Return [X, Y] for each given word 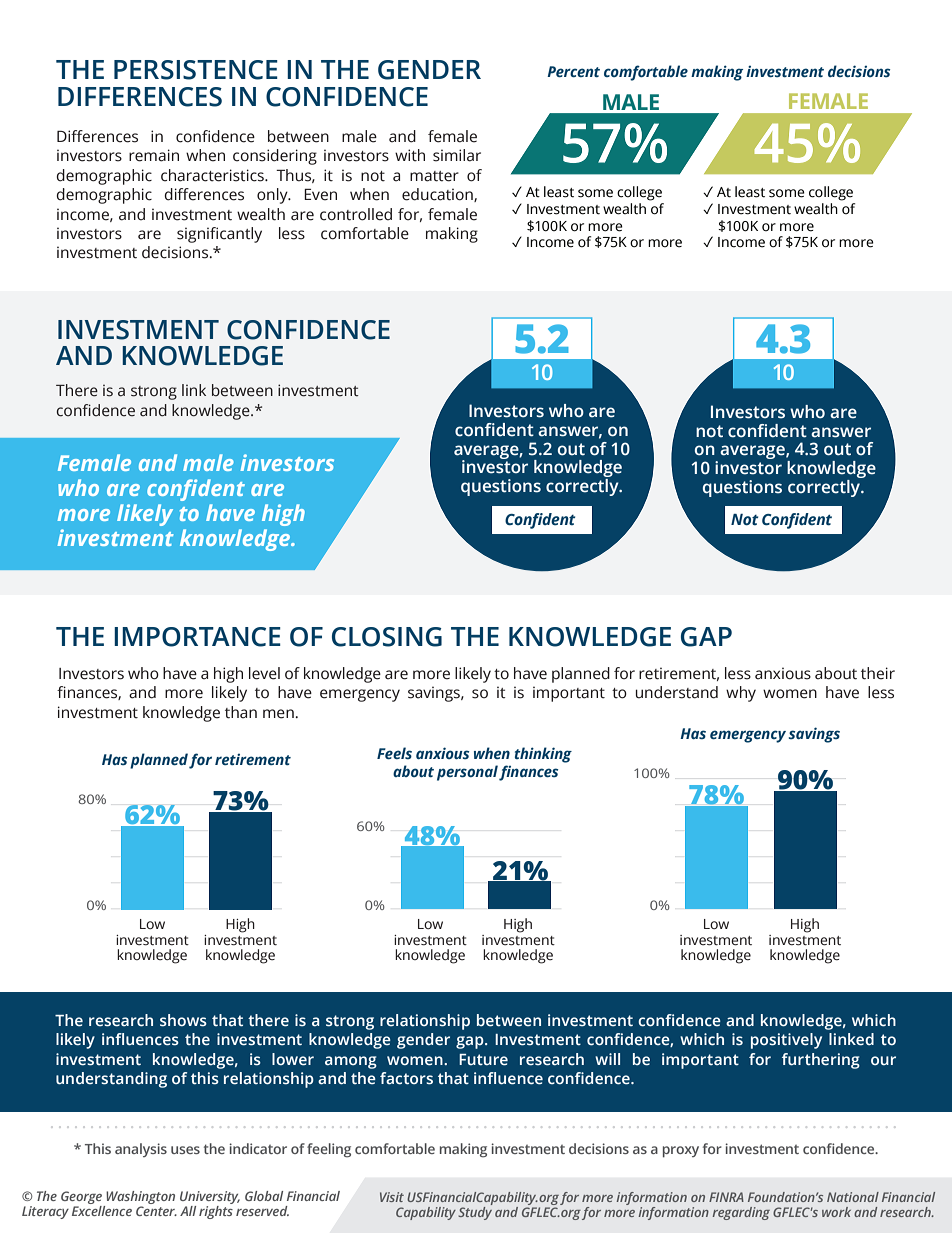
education [438, 195]
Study [475, 1212]
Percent [573, 71]
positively [786, 1041]
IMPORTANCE [197, 637]
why [741, 694]
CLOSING [387, 637]
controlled [356, 214]
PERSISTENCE [196, 70]
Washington [139, 1199]
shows [183, 1020]
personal [468, 773]
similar [457, 155]
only [273, 196]
